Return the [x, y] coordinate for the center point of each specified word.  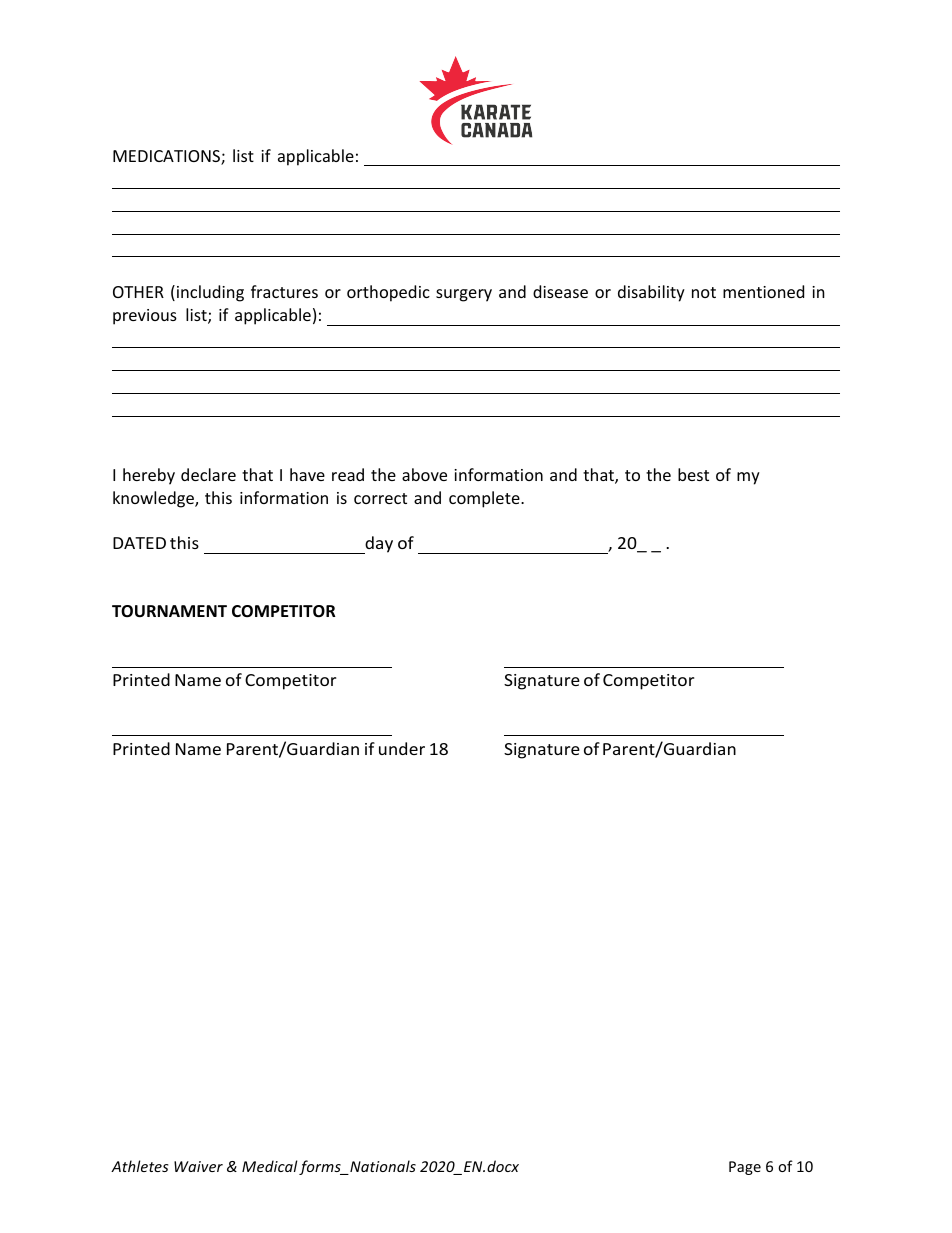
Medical [270, 1166]
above [424, 474]
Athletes [139, 1166]
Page [745, 1168]
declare [208, 474]
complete [485, 499]
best [693, 474]
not [704, 292]
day [378, 545]
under [402, 748]
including [210, 293]
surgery [464, 295]
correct [380, 498]
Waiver [198, 1166]
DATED [139, 543]
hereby [149, 476]
